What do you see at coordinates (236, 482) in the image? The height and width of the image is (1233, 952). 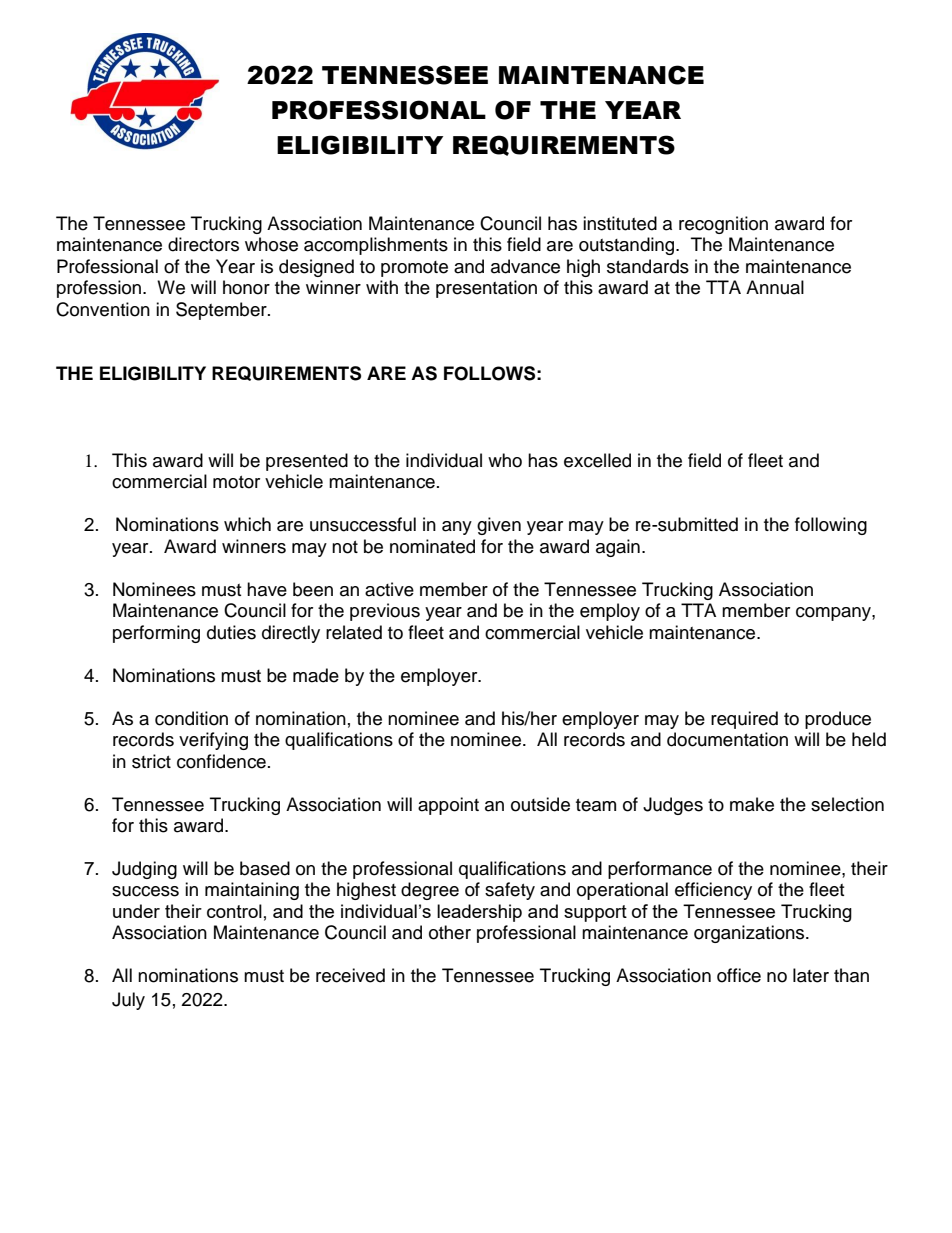 I see `motor` at bounding box center [236, 482].
